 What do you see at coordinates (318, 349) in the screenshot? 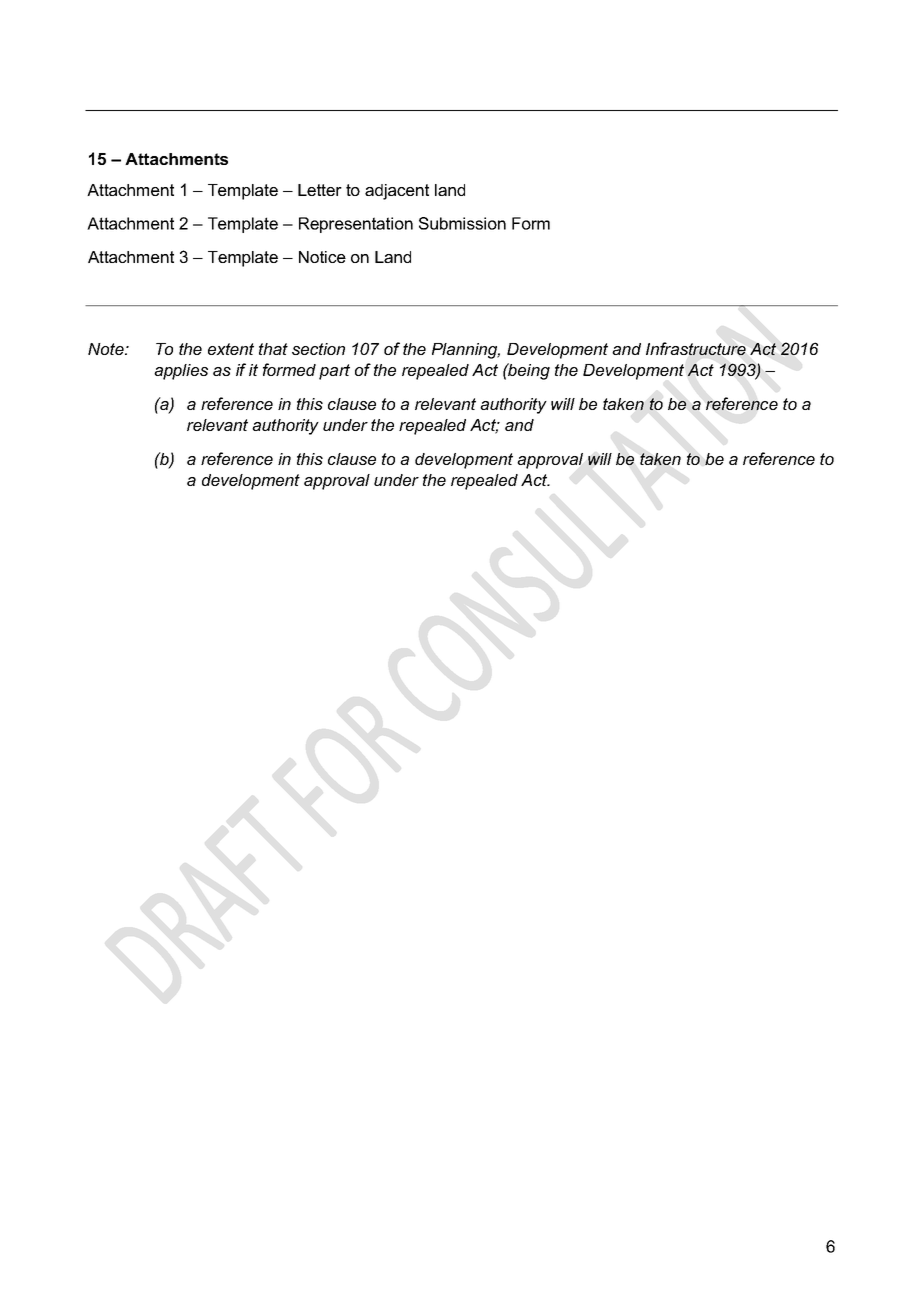
I see `section` at bounding box center [318, 349].
